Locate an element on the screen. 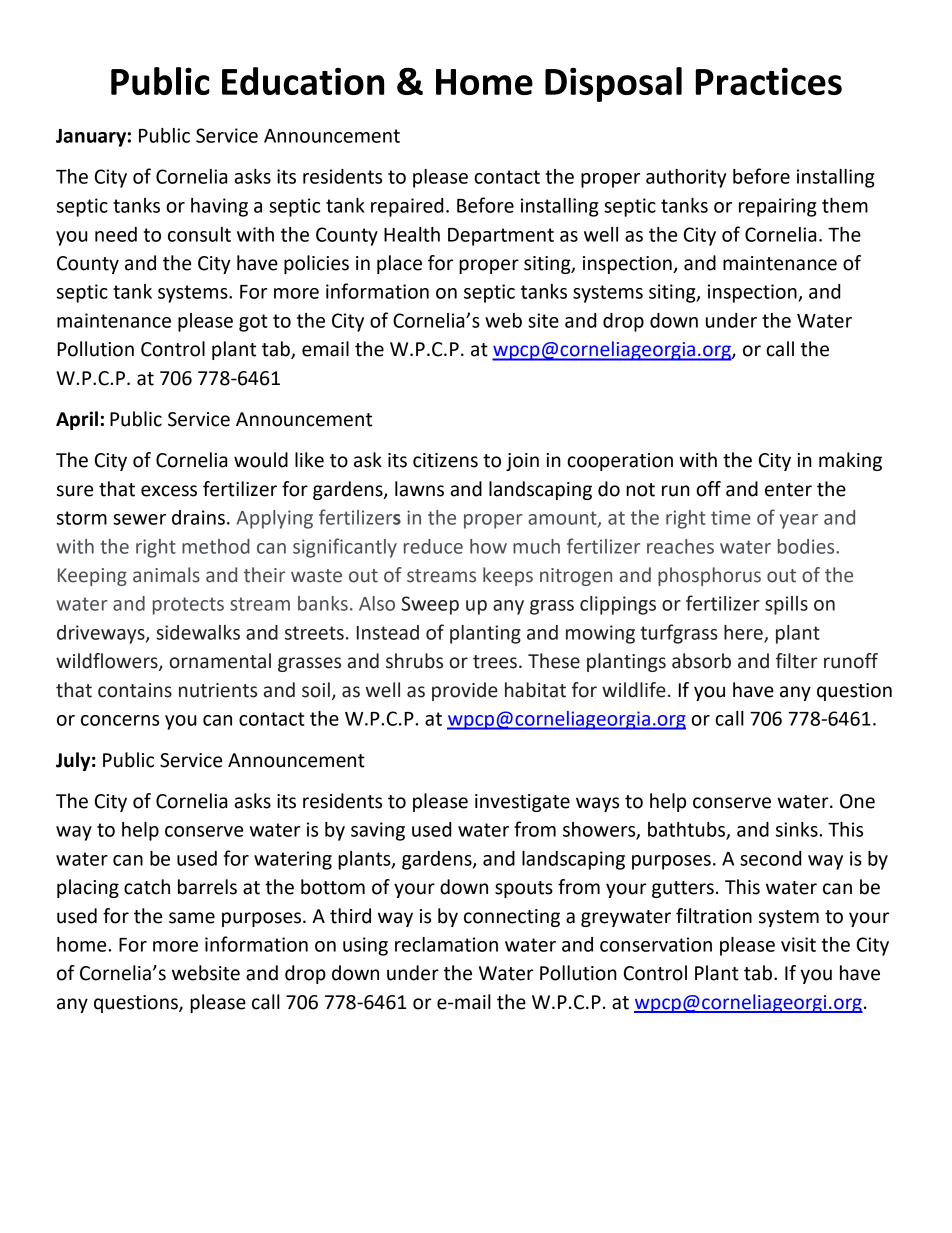  citizens is located at coordinates (445, 460).
